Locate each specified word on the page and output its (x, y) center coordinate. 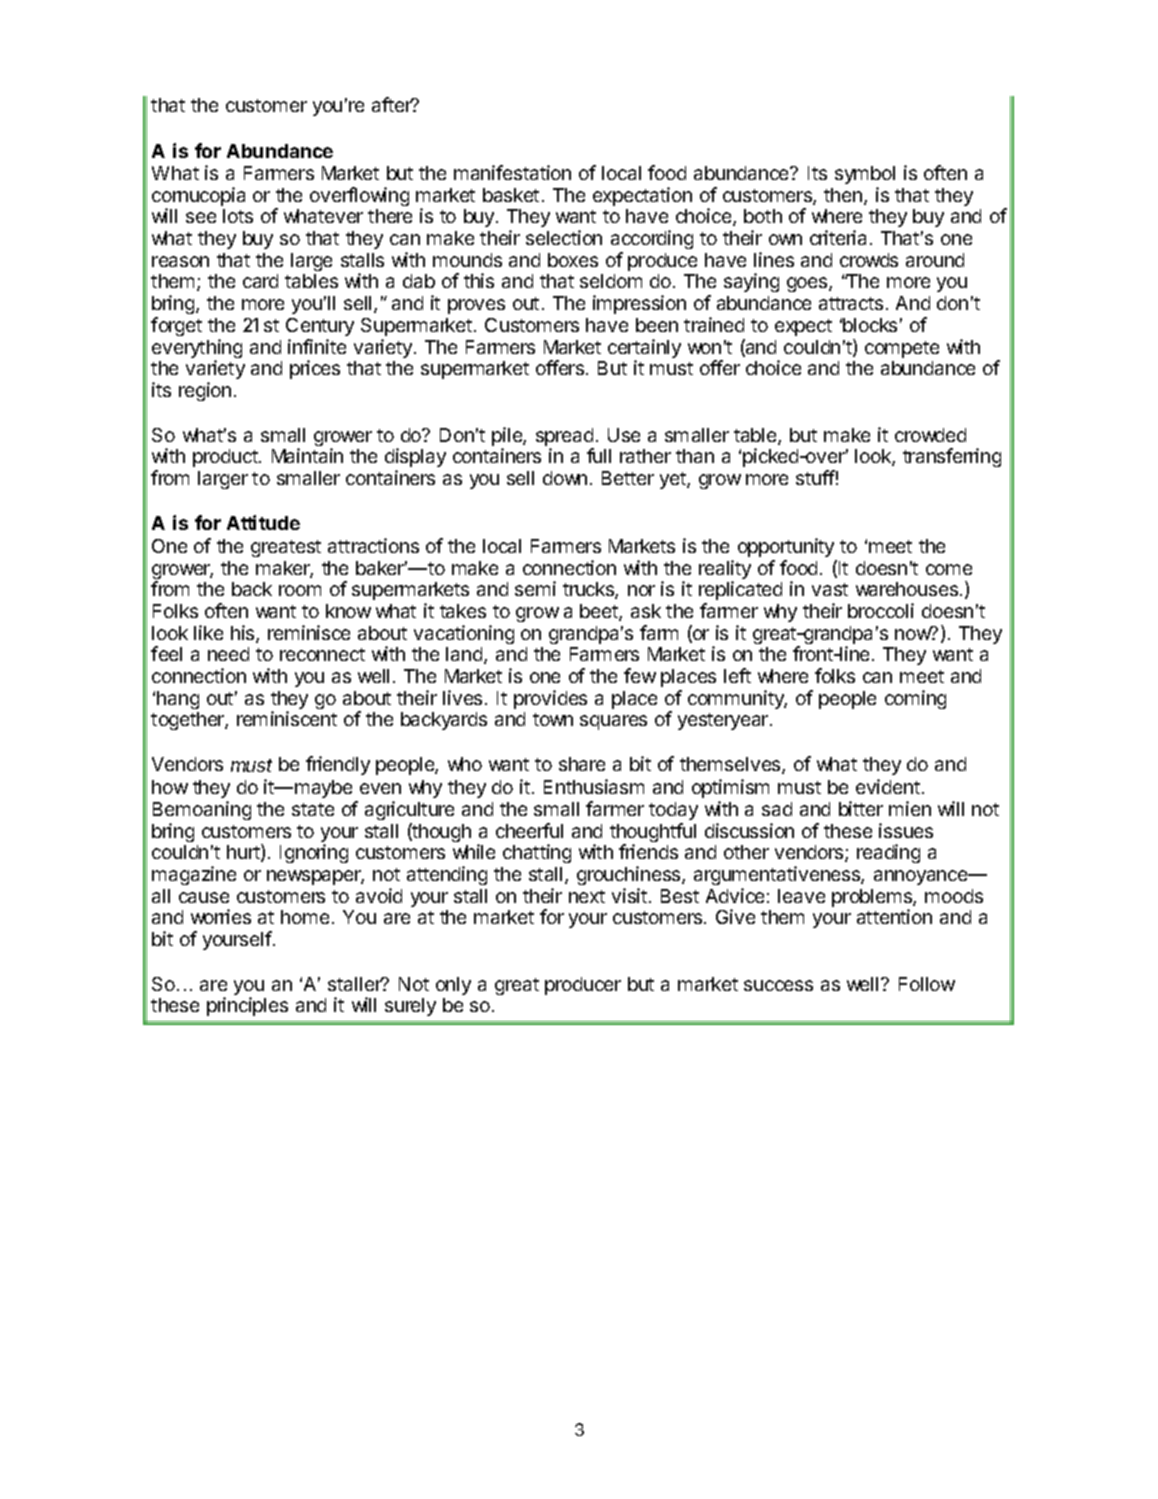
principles (247, 1006)
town (553, 719)
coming (915, 699)
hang (178, 700)
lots (238, 216)
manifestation (512, 172)
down (565, 478)
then (844, 196)
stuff (815, 477)
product (225, 458)
